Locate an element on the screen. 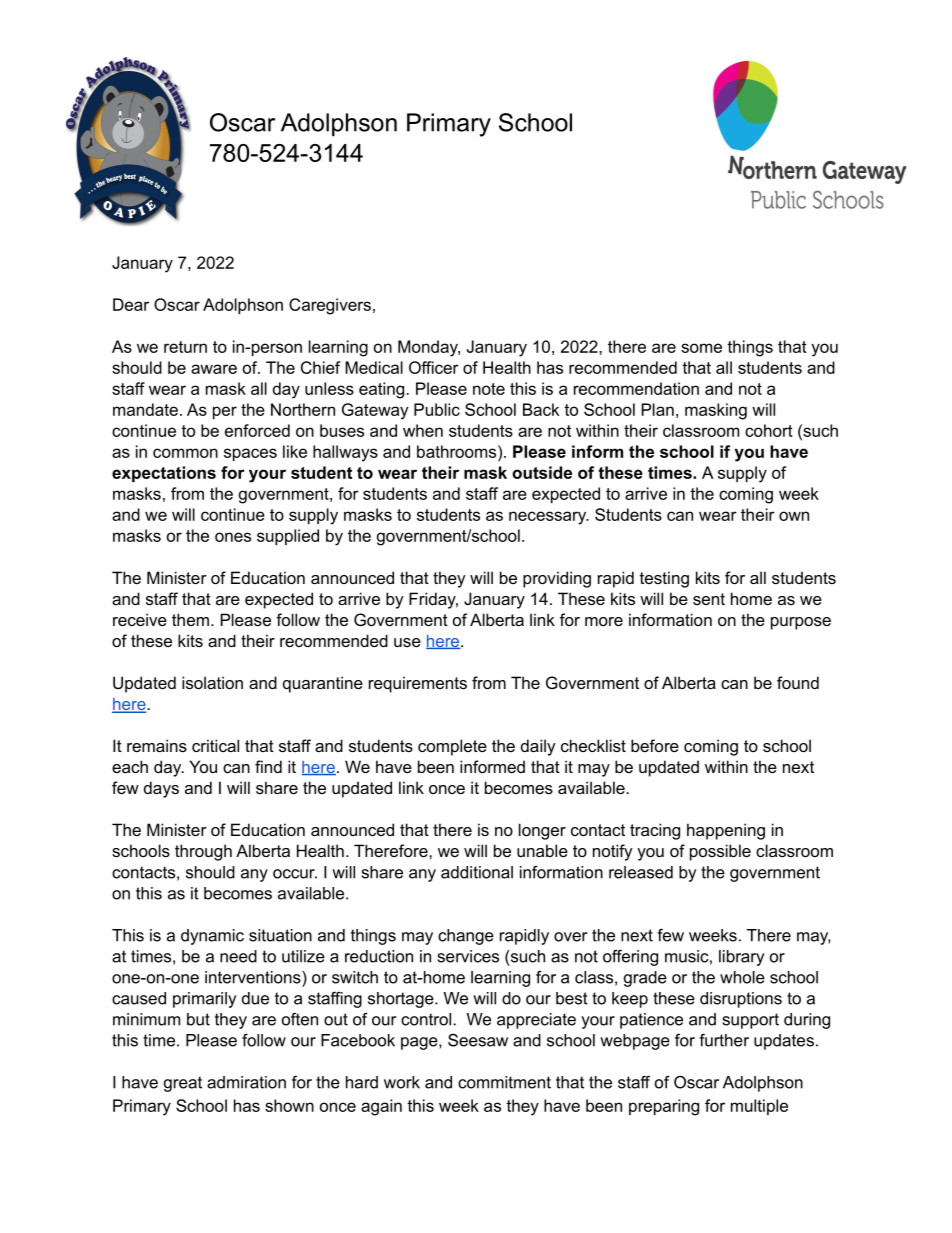 The image size is (952, 1233). some is located at coordinates (701, 348).
